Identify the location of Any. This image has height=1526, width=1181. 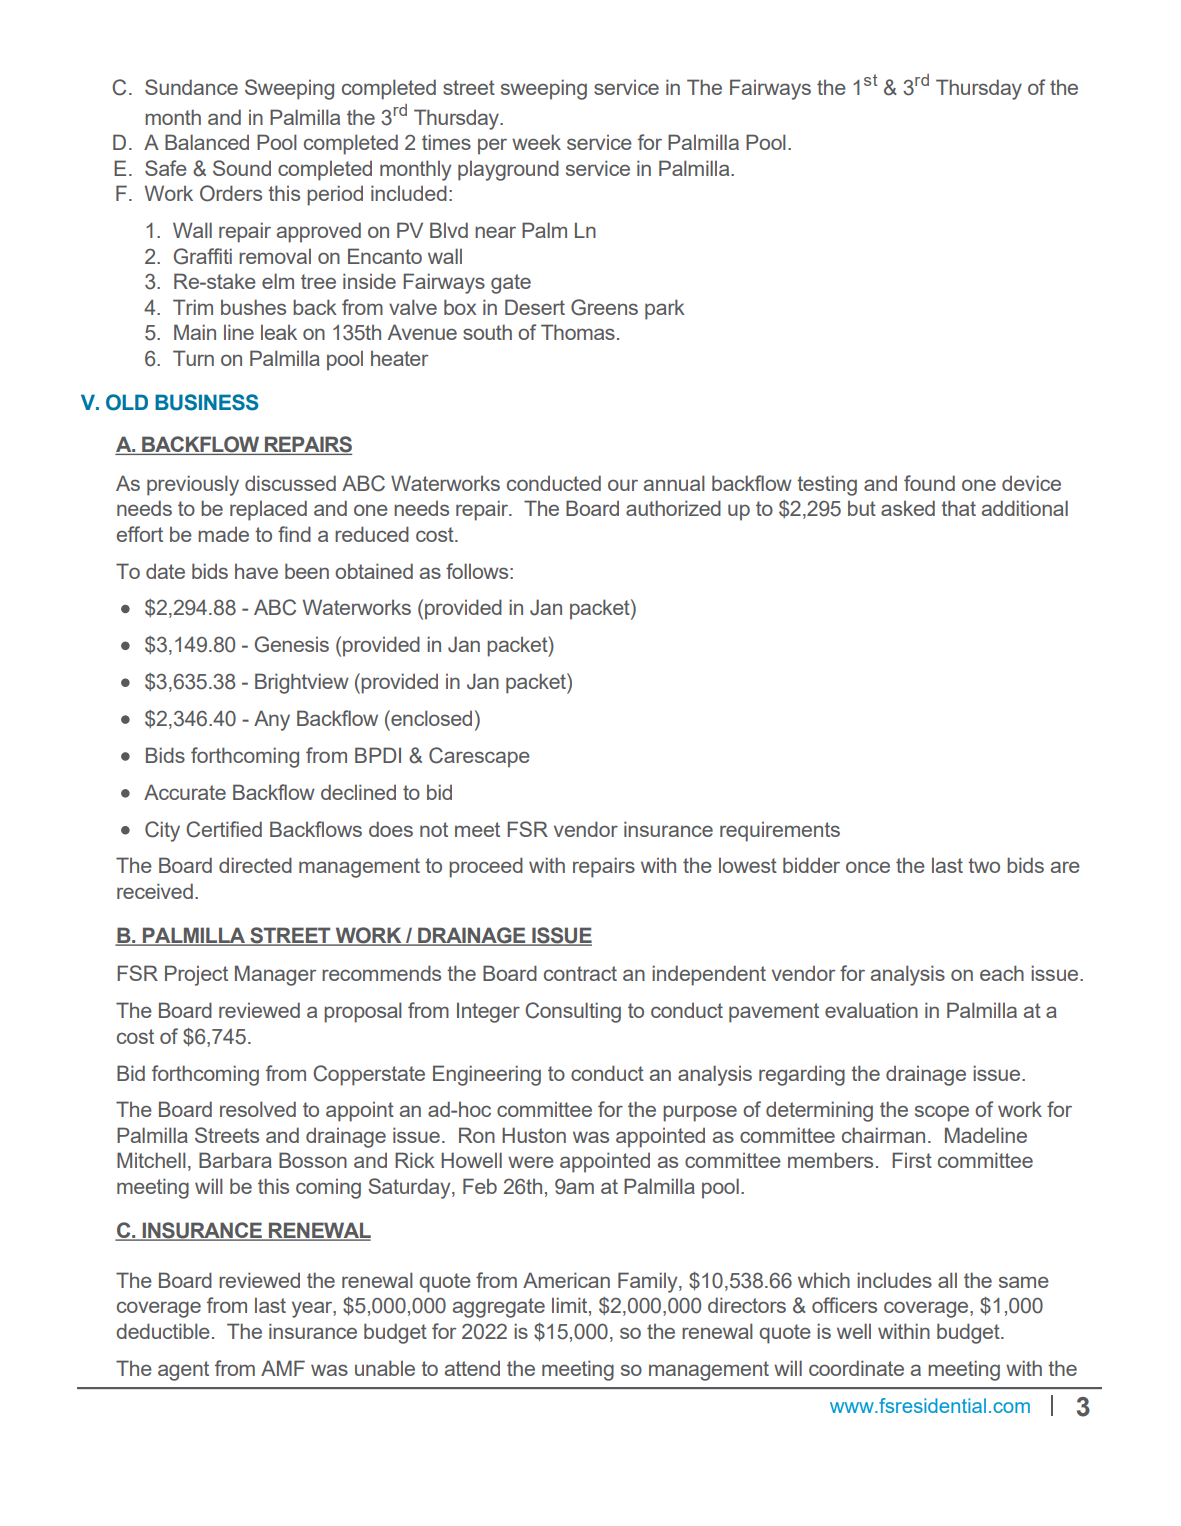
(272, 720).
